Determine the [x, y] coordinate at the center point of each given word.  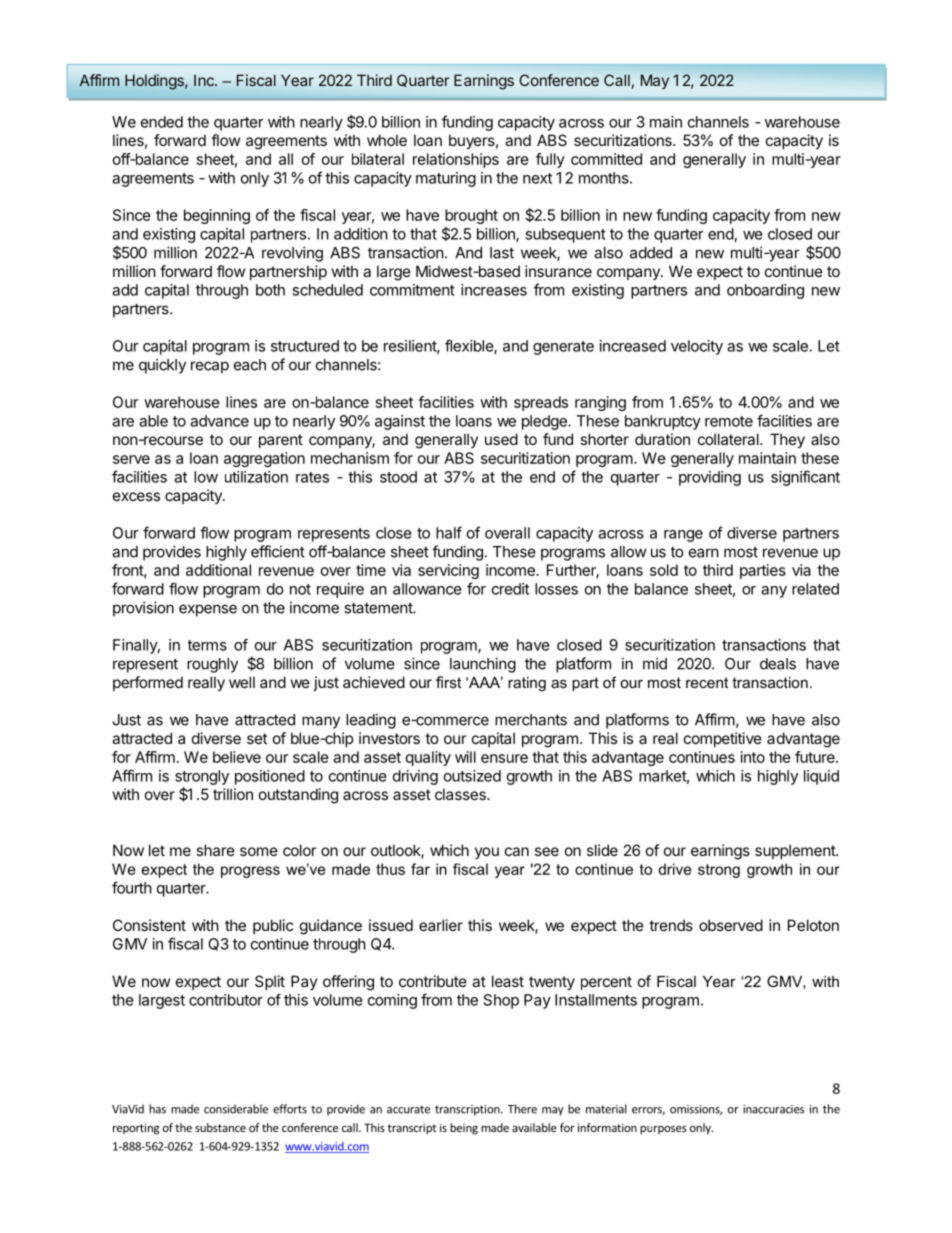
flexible [470, 346]
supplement [796, 851]
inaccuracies [773, 1109]
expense [208, 610]
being [464, 1129]
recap [210, 367]
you [487, 853]
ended [162, 122]
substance [220, 1127]
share [215, 850]
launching [483, 665]
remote [729, 421]
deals [778, 664]
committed [606, 159]
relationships [456, 160]
